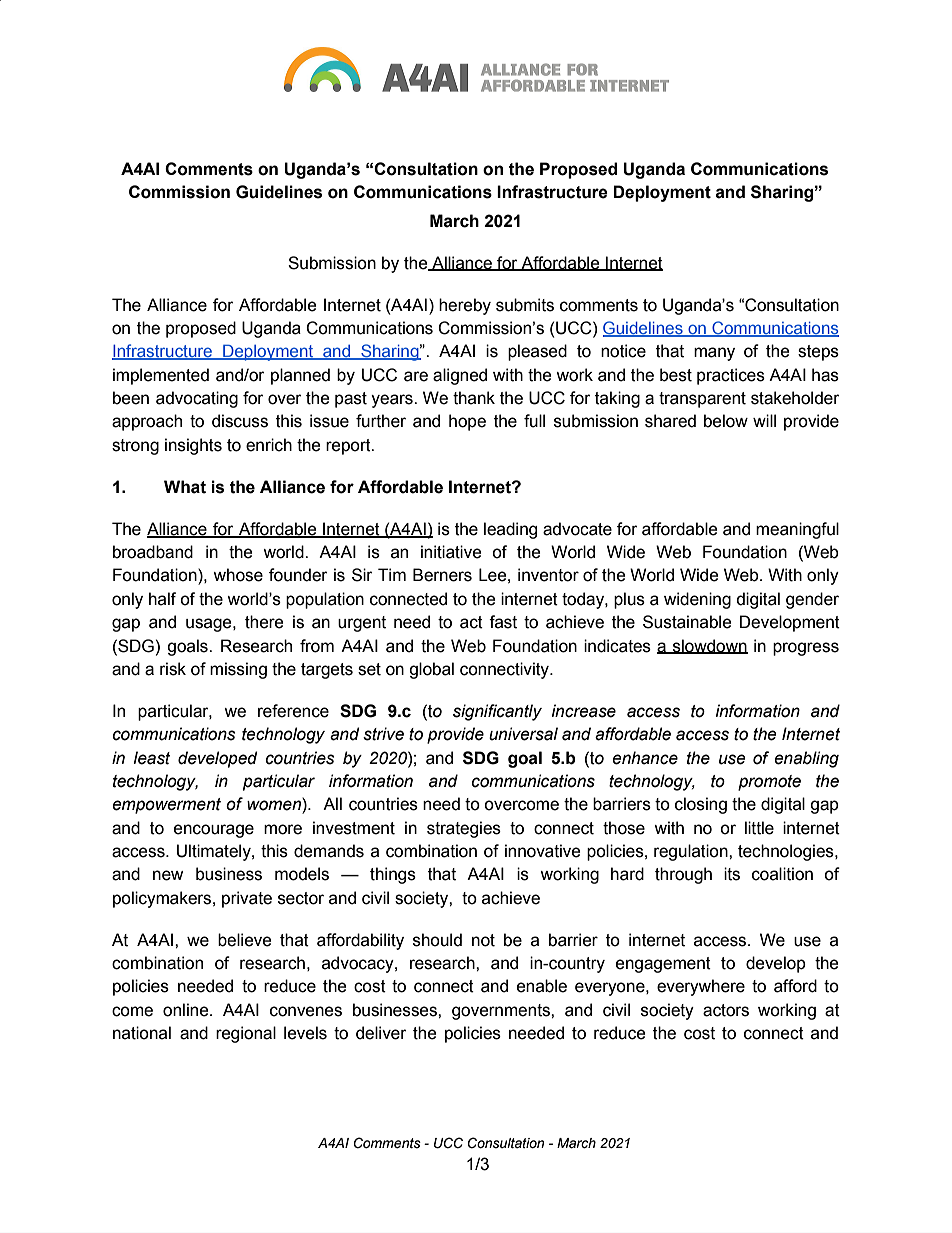  I want to click on many, so click(714, 354).
